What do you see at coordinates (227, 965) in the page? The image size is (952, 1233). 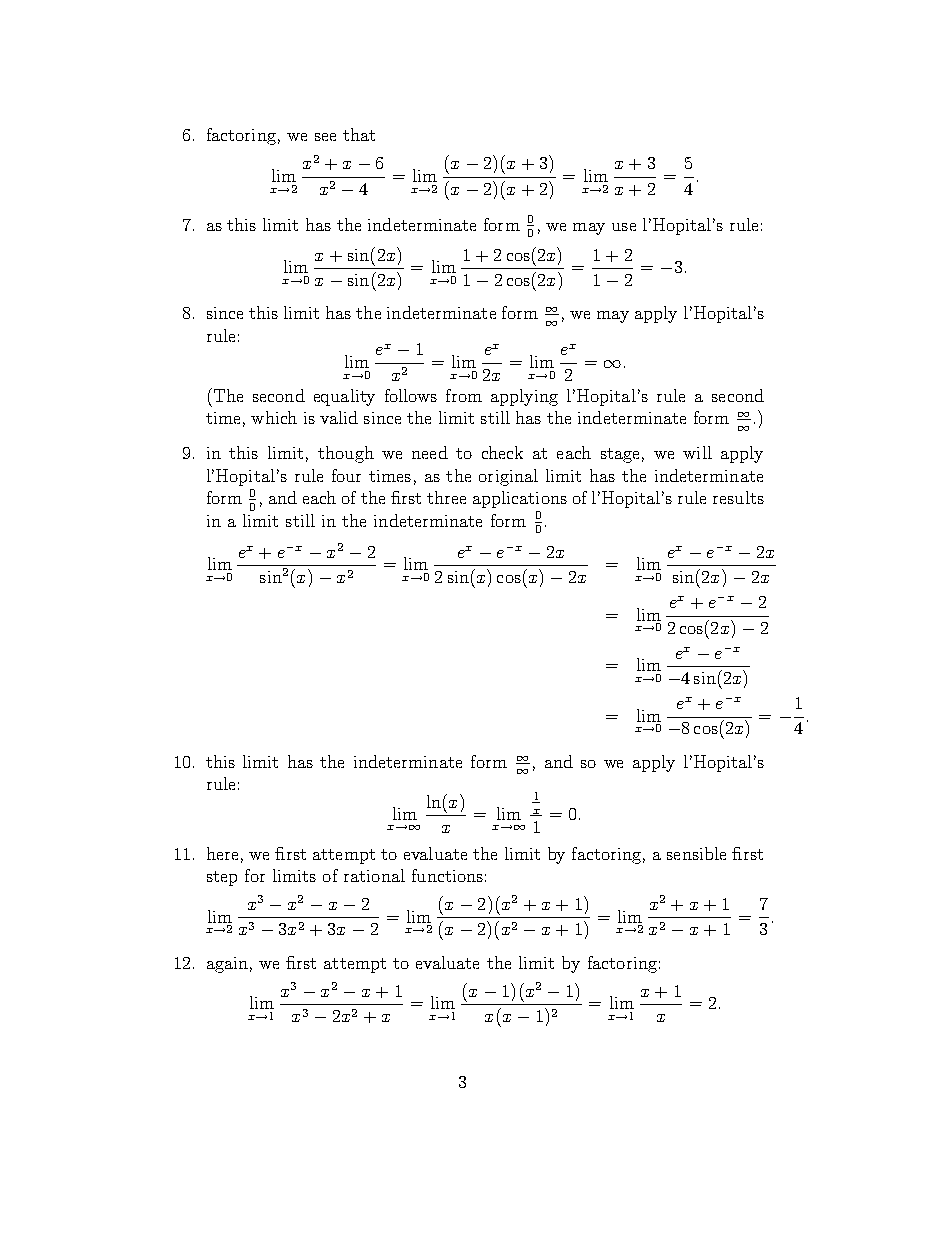 I see `again` at bounding box center [227, 965].
